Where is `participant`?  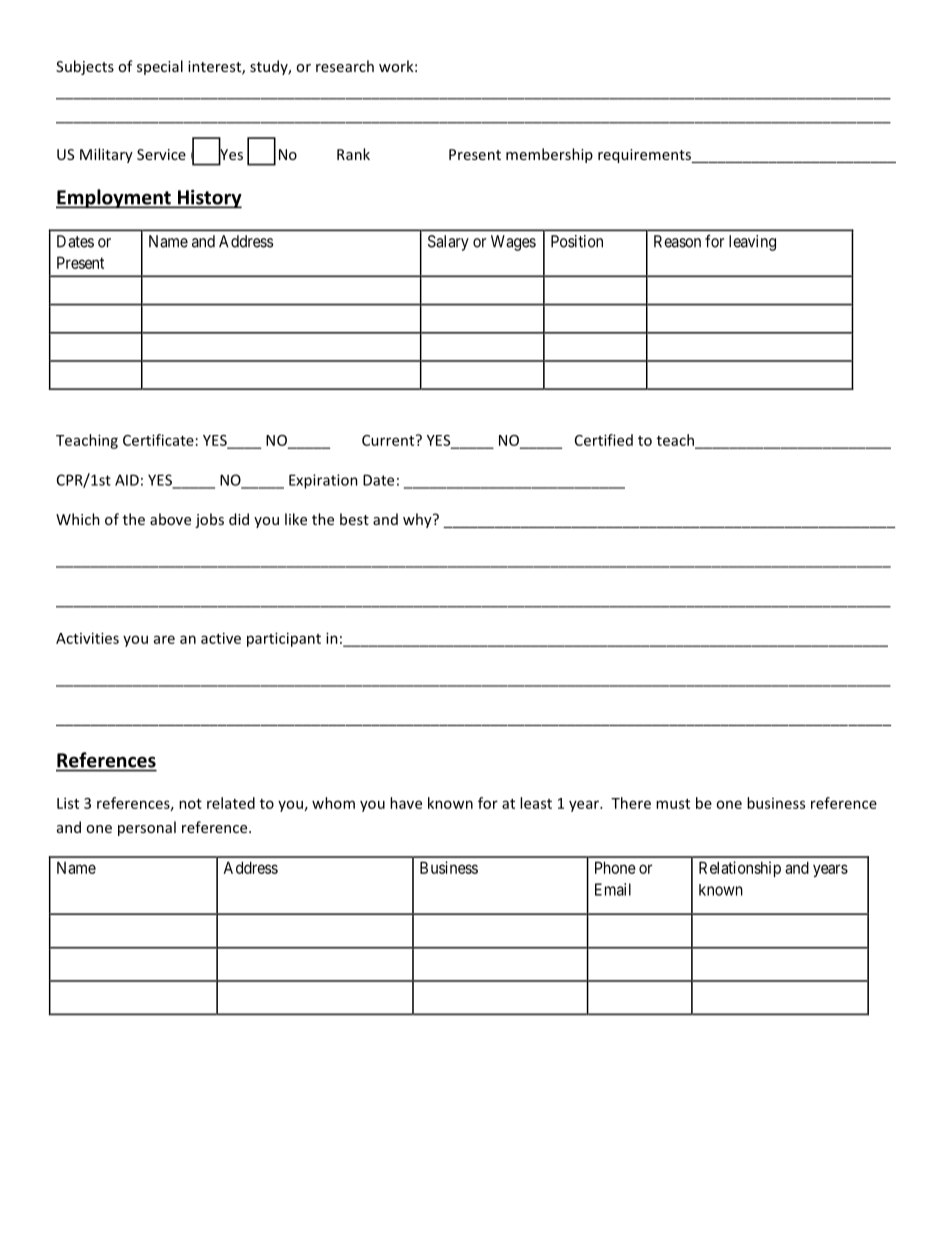 participant is located at coordinates (284, 639).
